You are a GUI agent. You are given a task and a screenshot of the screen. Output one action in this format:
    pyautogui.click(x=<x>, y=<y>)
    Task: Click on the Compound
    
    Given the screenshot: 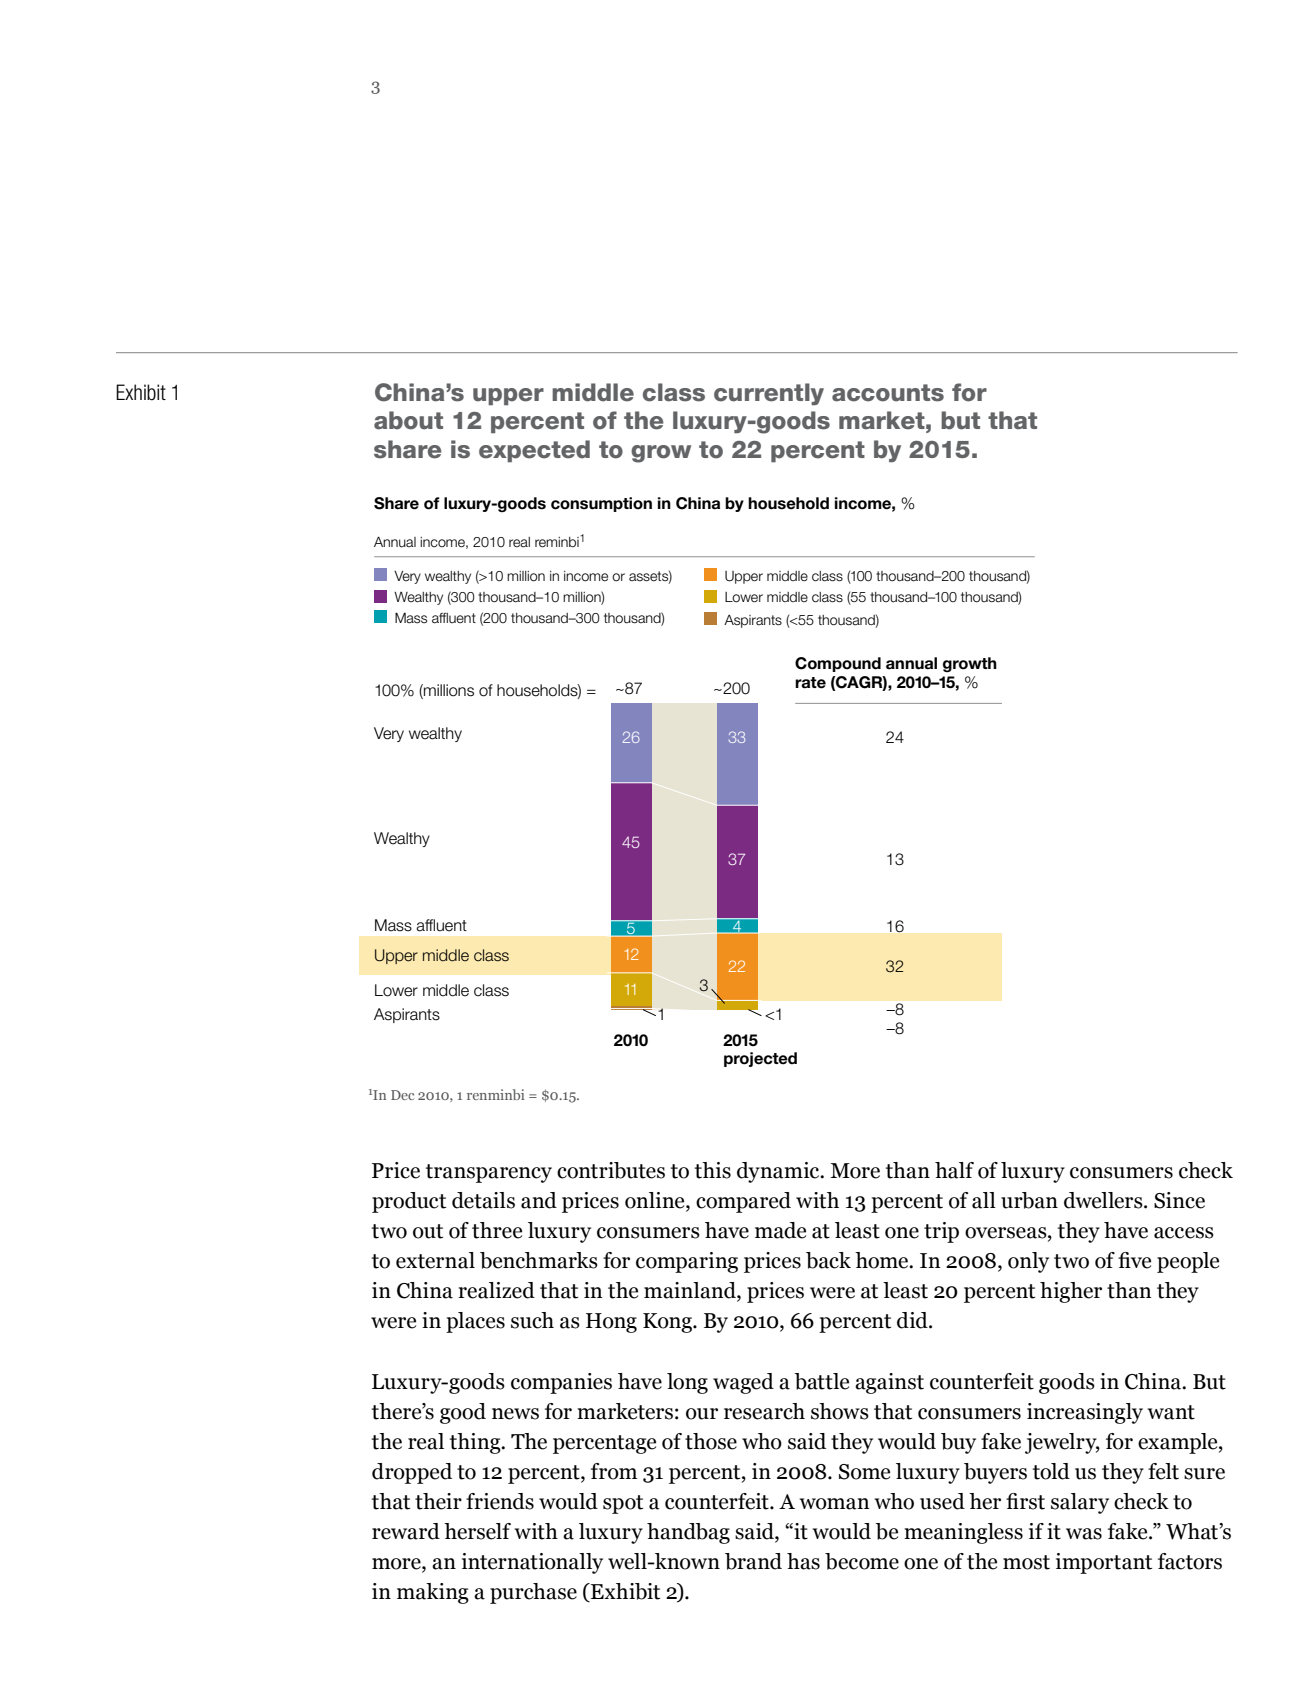 What is the action you would take?
    pyautogui.click(x=838, y=664)
